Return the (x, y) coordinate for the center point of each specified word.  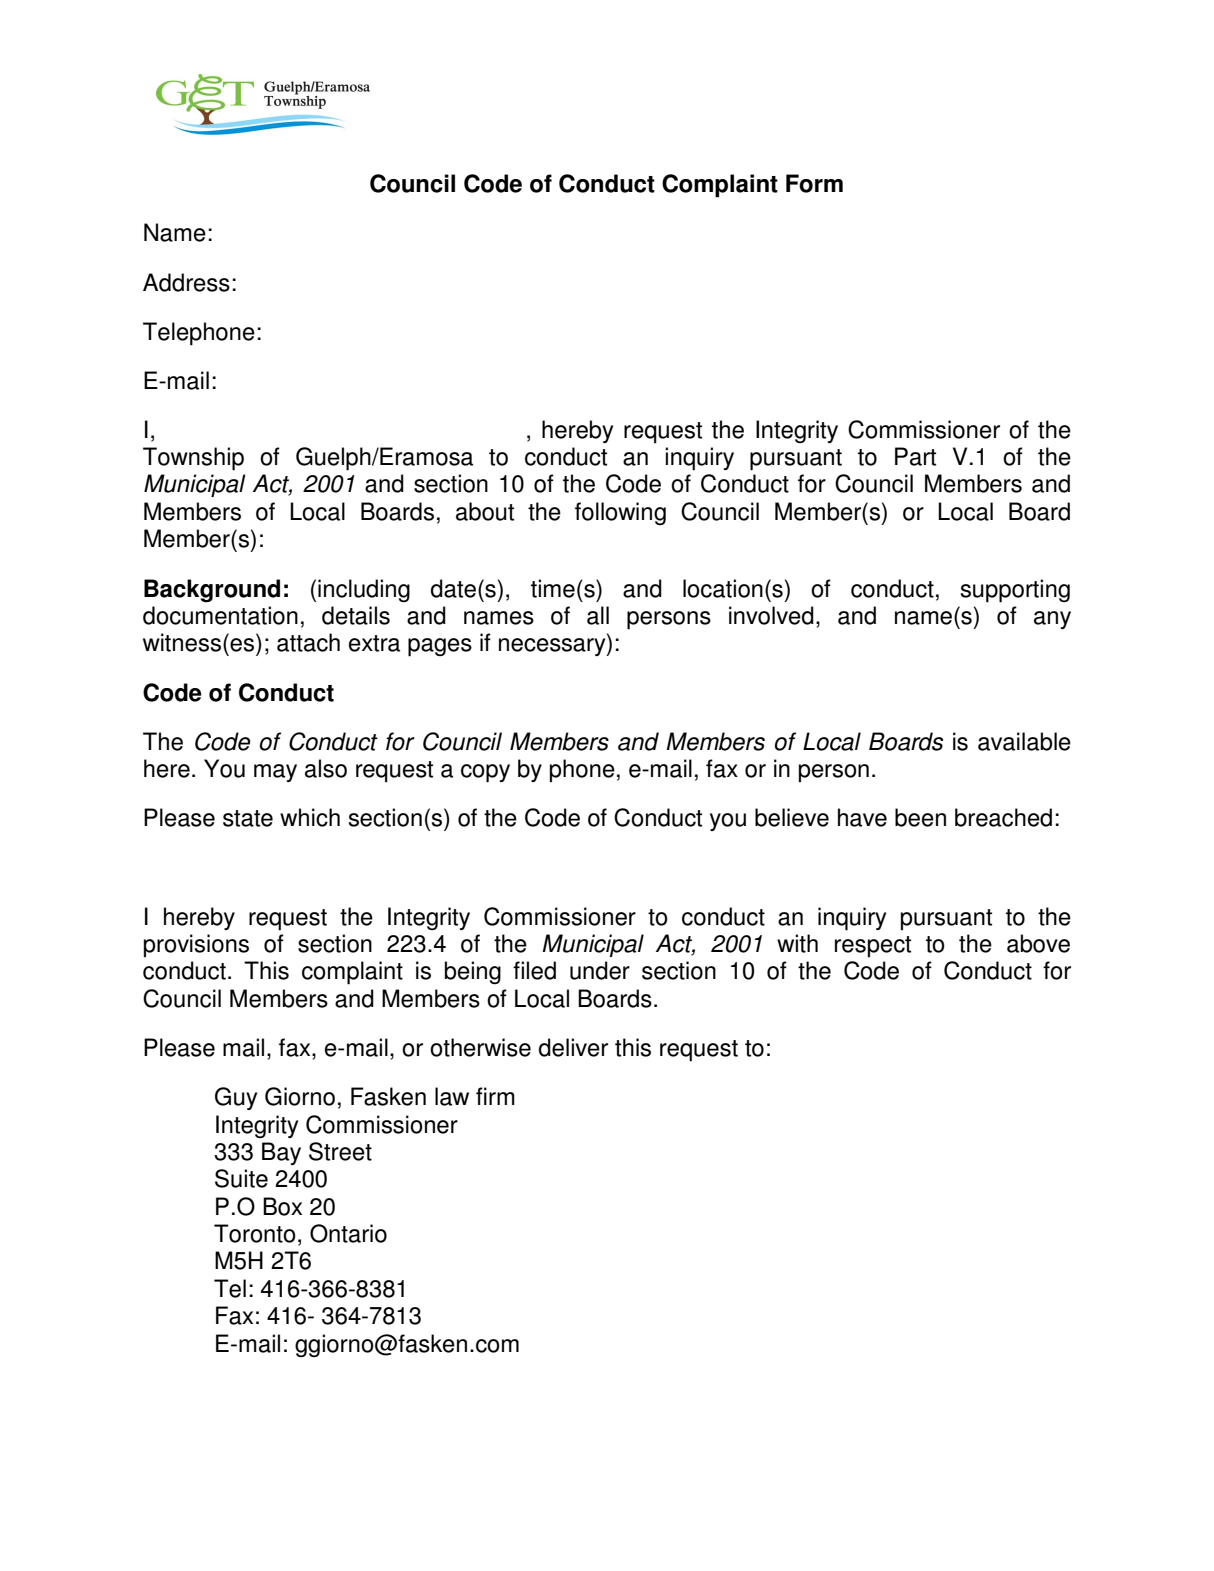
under (600, 970)
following (620, 513)
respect (873, 946)
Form (814, 183)
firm (495, 1096)
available (1024, 741)
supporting (1015, 591)
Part (915, 456)
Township (193, 459)
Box (282, 1206)
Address (186, 282)
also (326, 768)
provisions (196, 945)
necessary (553, 647)
